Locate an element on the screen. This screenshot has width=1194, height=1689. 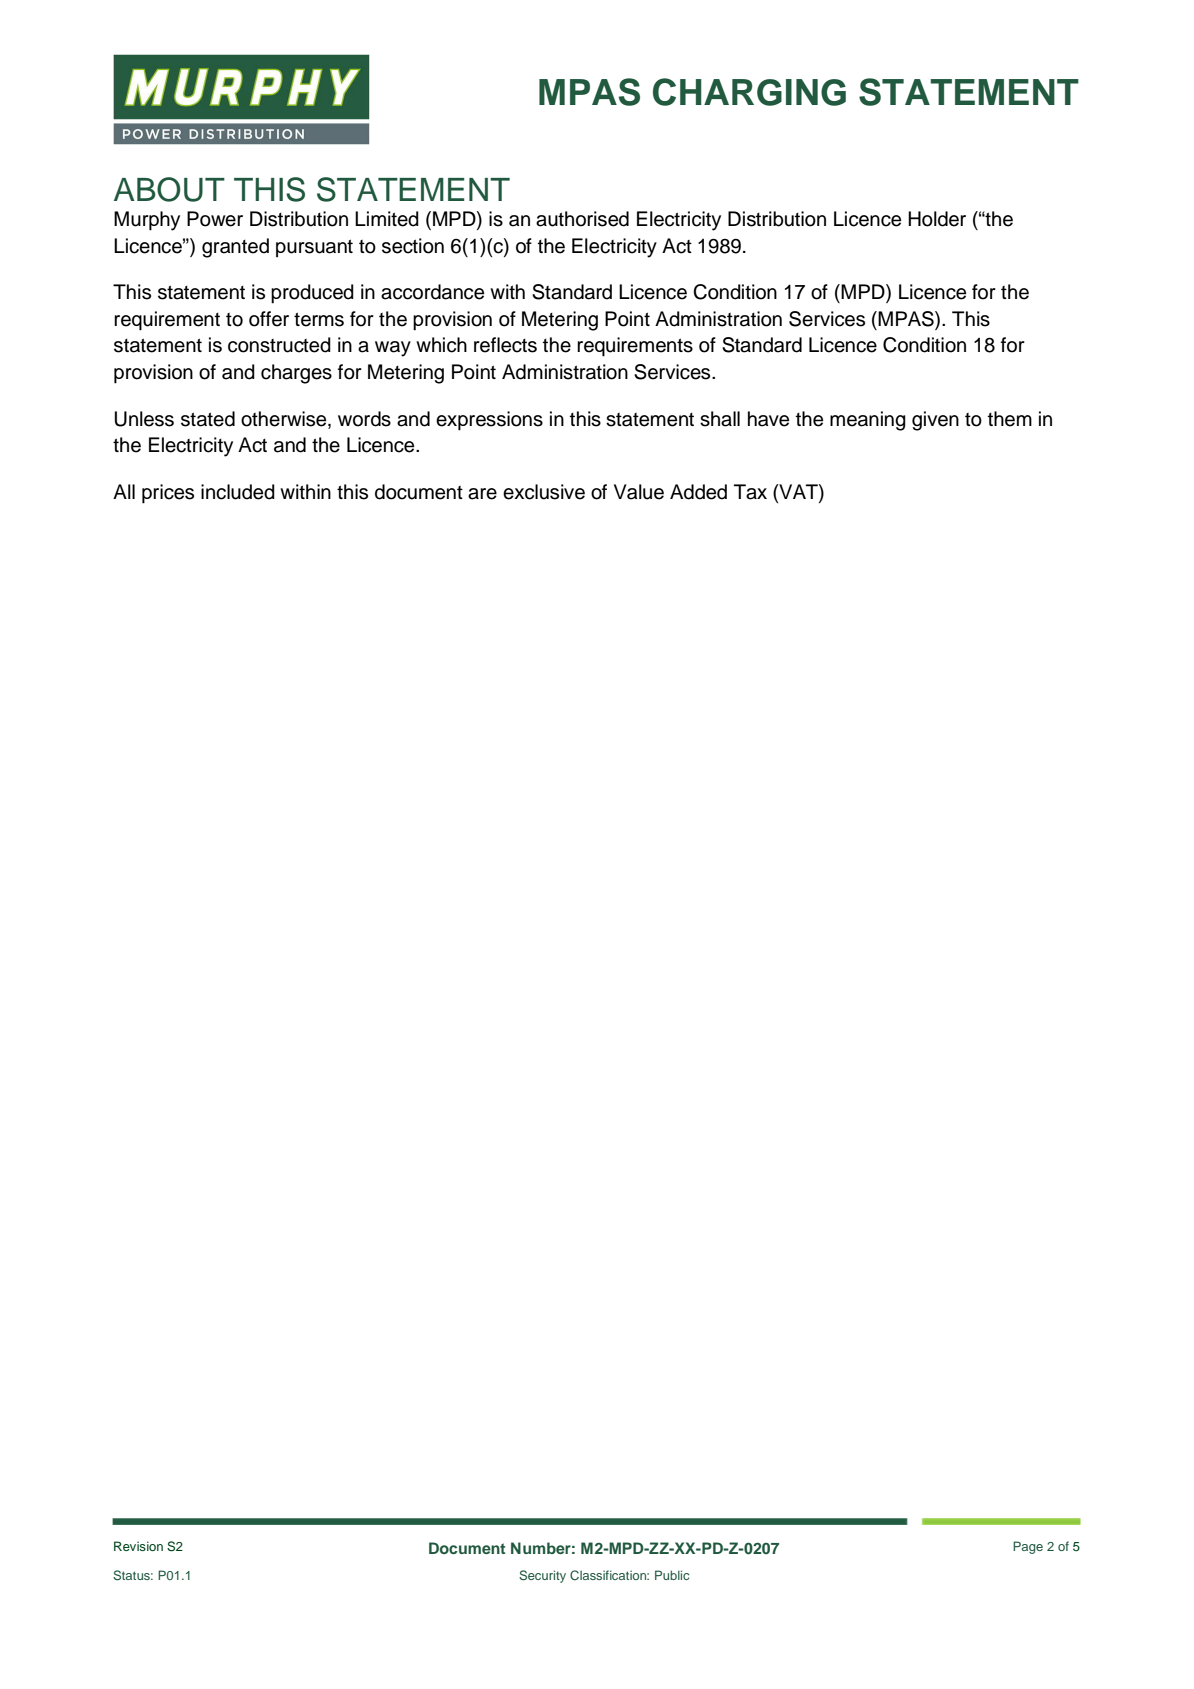
Page is located at coordinates (1028, 1547).
